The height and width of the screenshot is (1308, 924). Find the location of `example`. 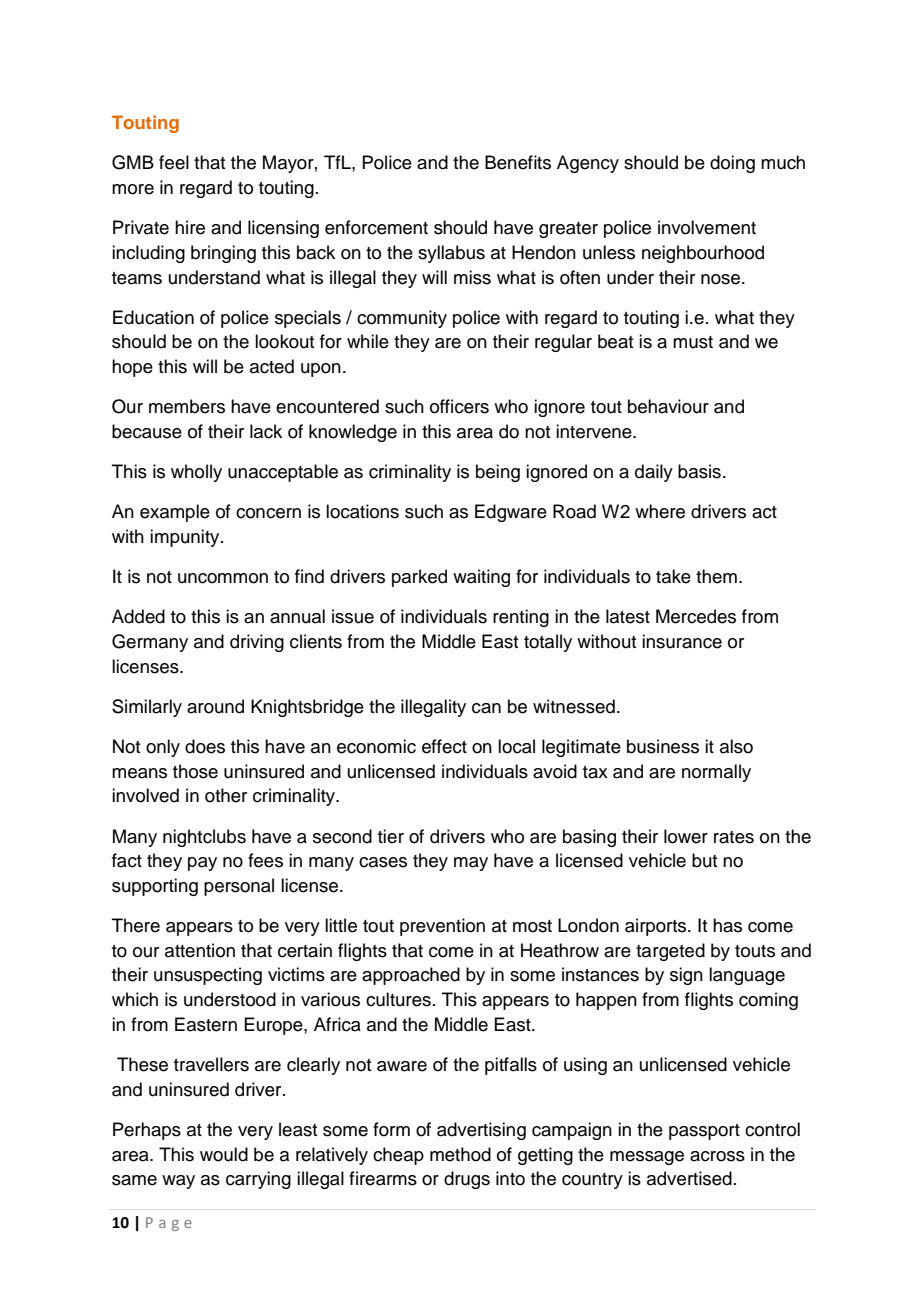

example is located at coordinates (175, 513).
